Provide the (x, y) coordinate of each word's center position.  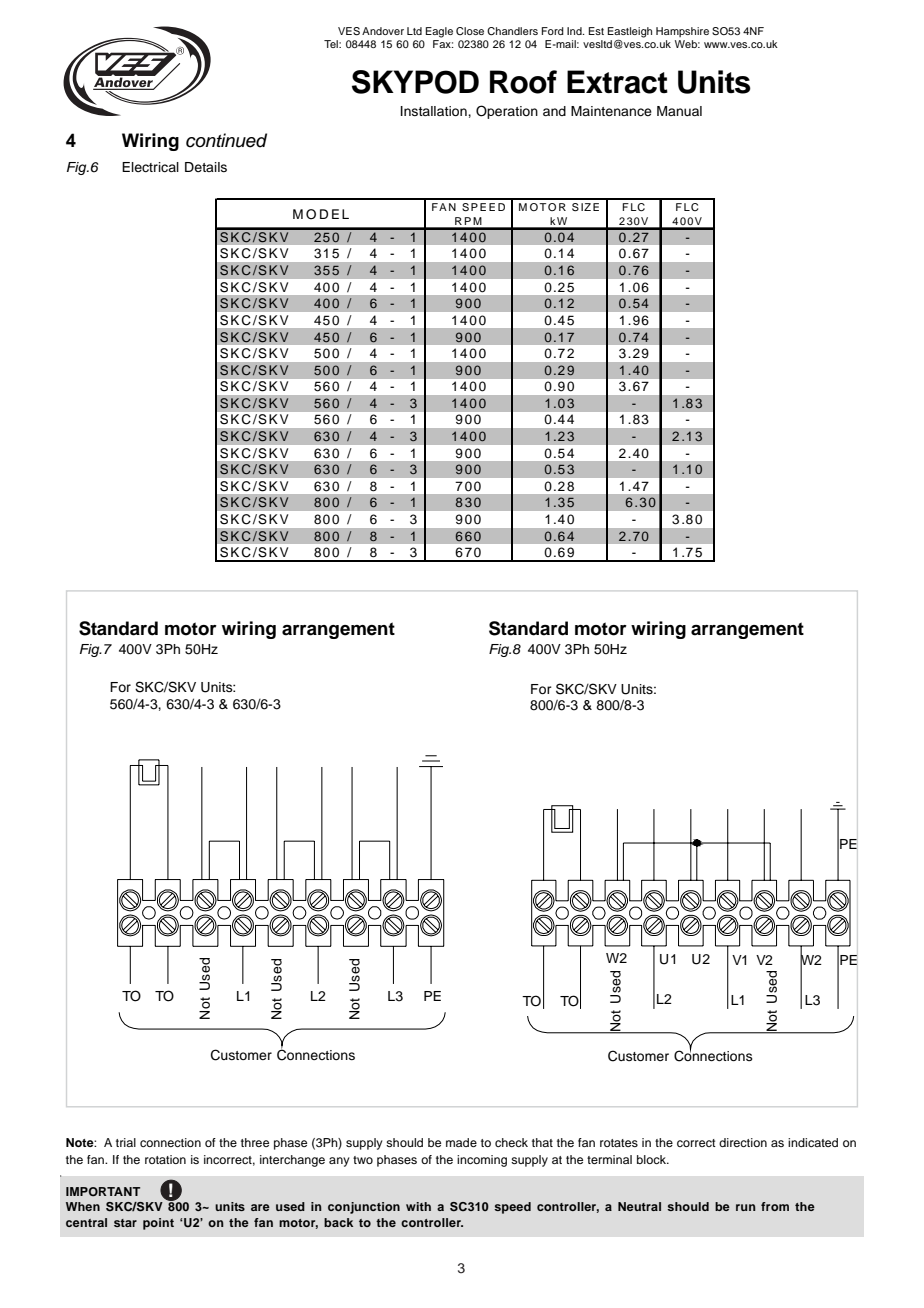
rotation (165, 1159)
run (746, 1207)
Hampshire (682, 32)
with (418, 1206)
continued (226, 140)
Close (470, 31)
